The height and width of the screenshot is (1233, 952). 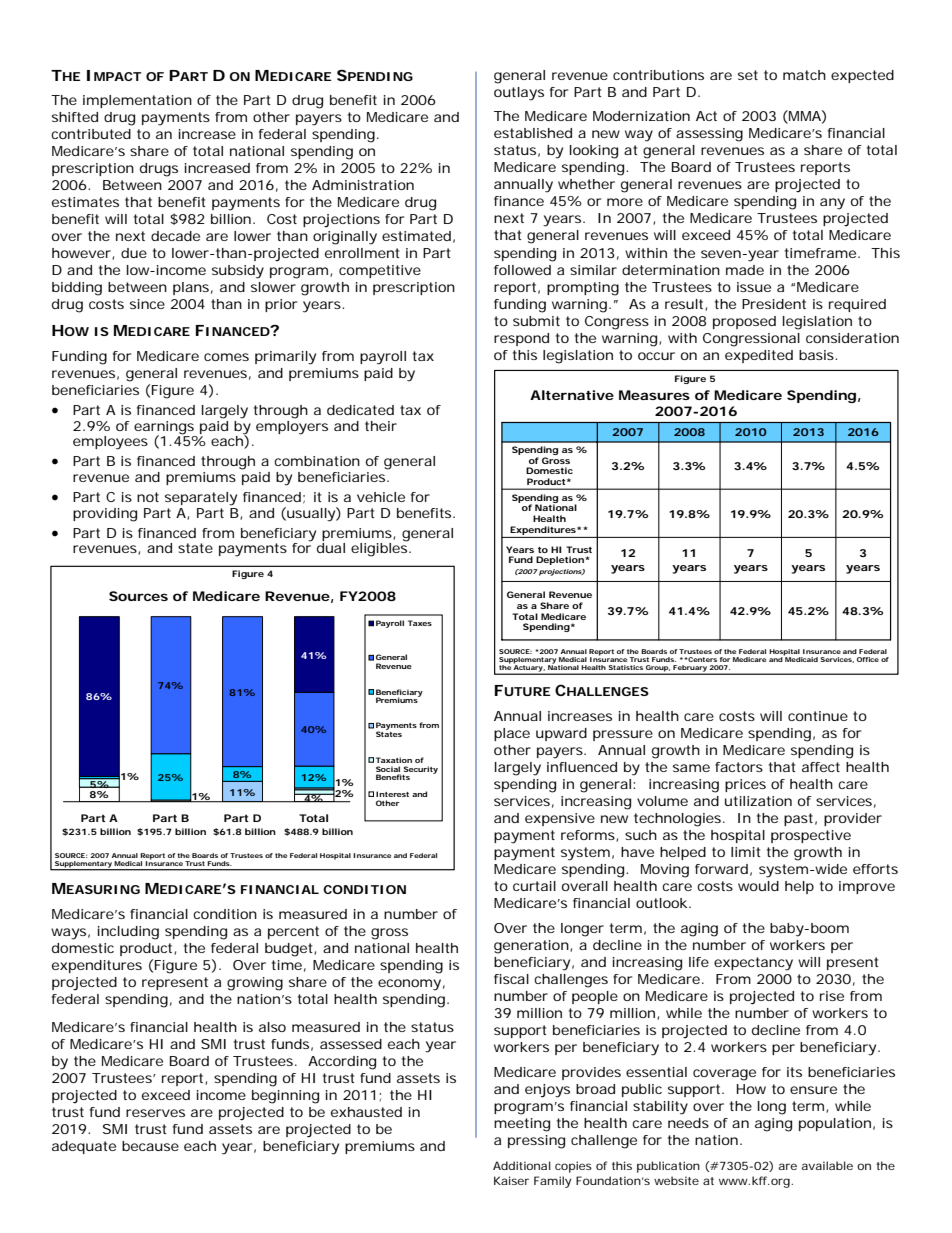 What do you see at coordinates (381, 426) in the screenshot?
I see `their` at bounding box center [381, 426].
